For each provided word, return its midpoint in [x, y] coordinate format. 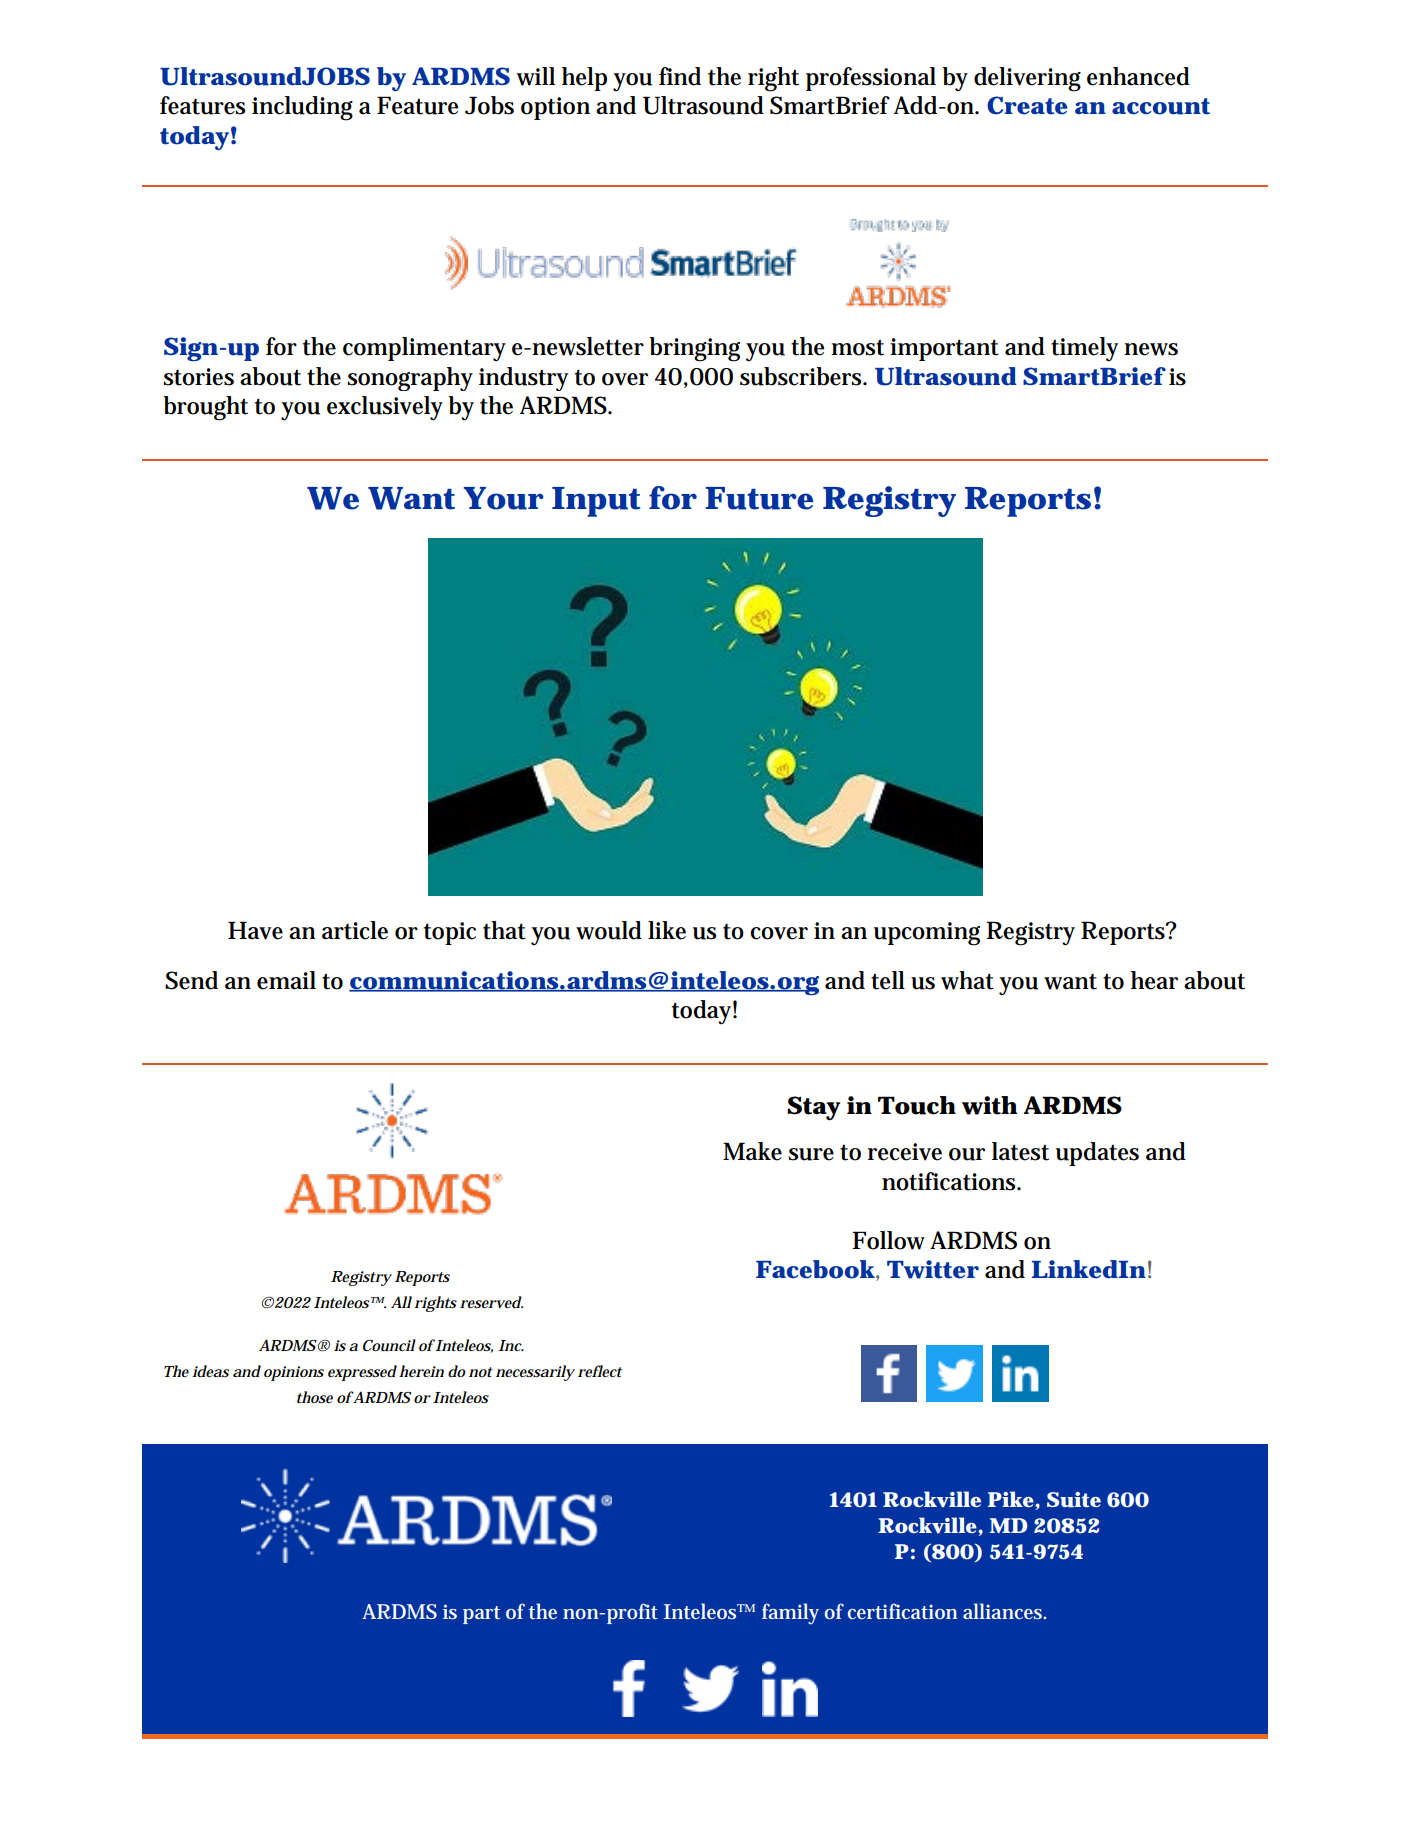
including [302, 108]
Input [596, 502]
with [989, 1105]
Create [1027, 105]
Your [503, 498]
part [481, 1615]
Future [759, 498]
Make [752, 1151]
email [286, 980]
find [680, 76]
